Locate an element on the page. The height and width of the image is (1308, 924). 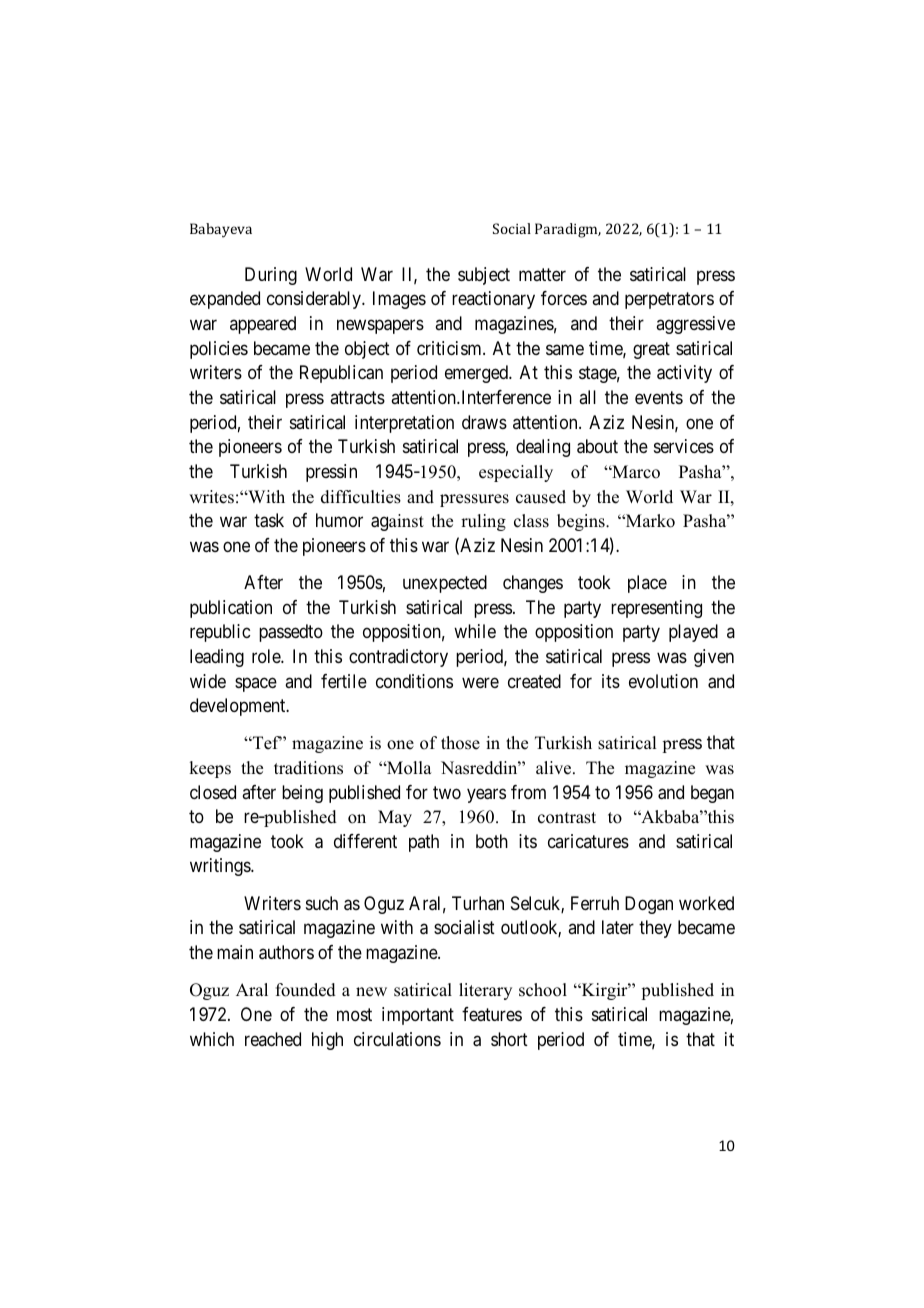
being is located at coordinates (302, 794).
